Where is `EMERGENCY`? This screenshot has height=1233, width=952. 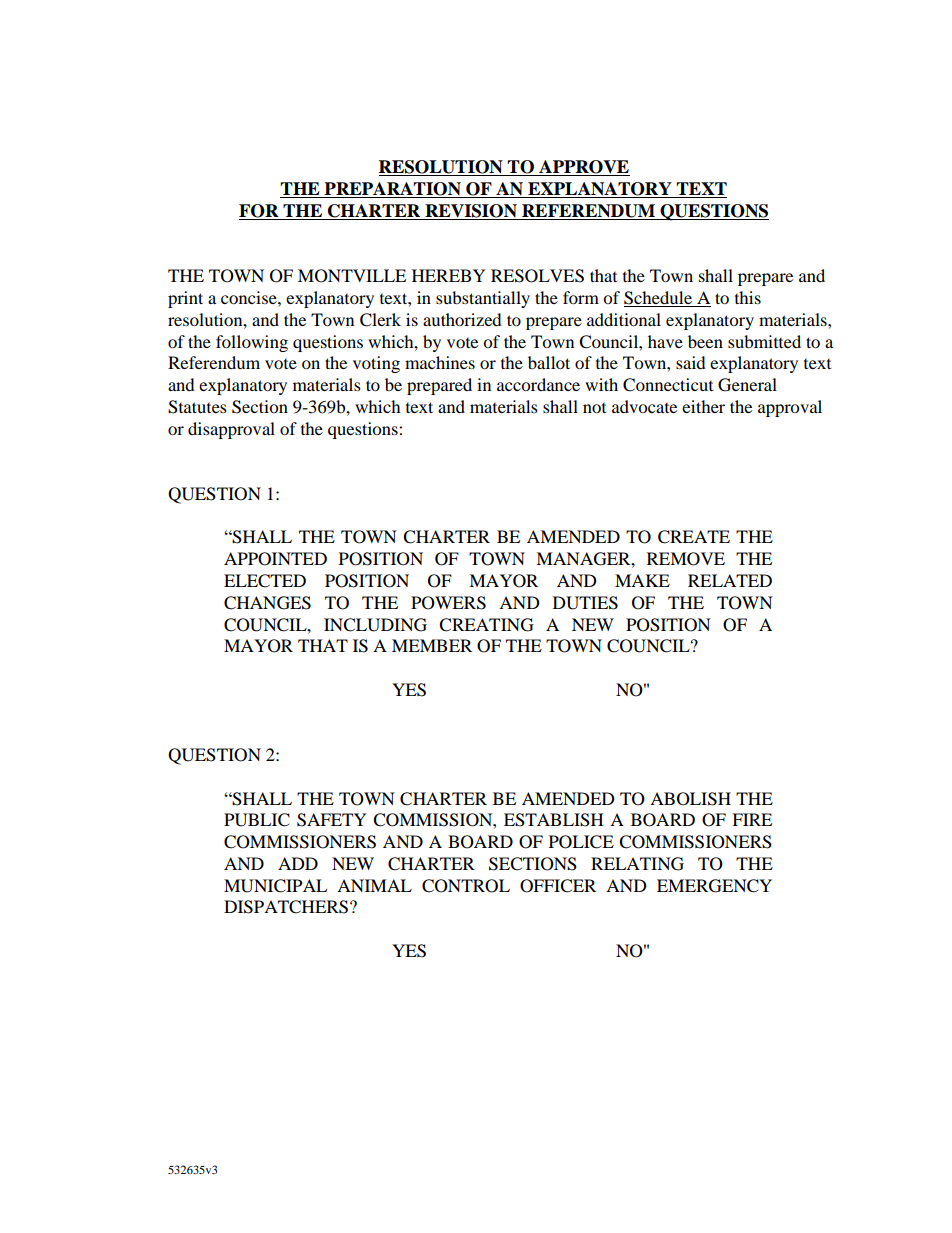
EMERGENCY is located at coordinates (714, 886).
